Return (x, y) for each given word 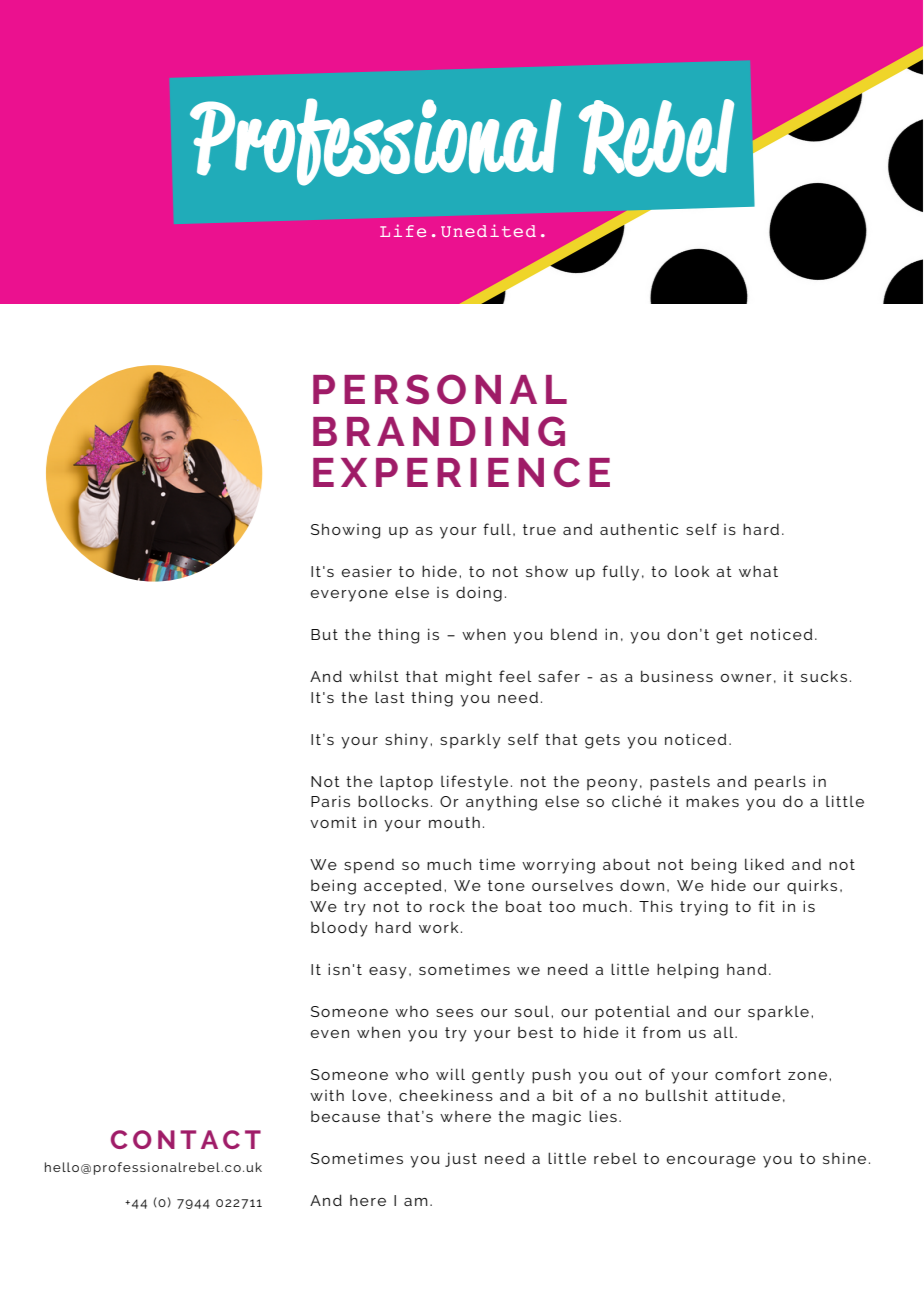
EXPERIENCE (461, 472)
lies (603, 1116)
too (562, 906)
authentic (639, 529)
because (345, 1116)
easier (367, 571)
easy (388, 973)
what (758, 571)
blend (574, 634)
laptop (406, 783)
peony (612, 785)
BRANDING (439, 431)
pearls (780, 783)
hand (746, 969)
